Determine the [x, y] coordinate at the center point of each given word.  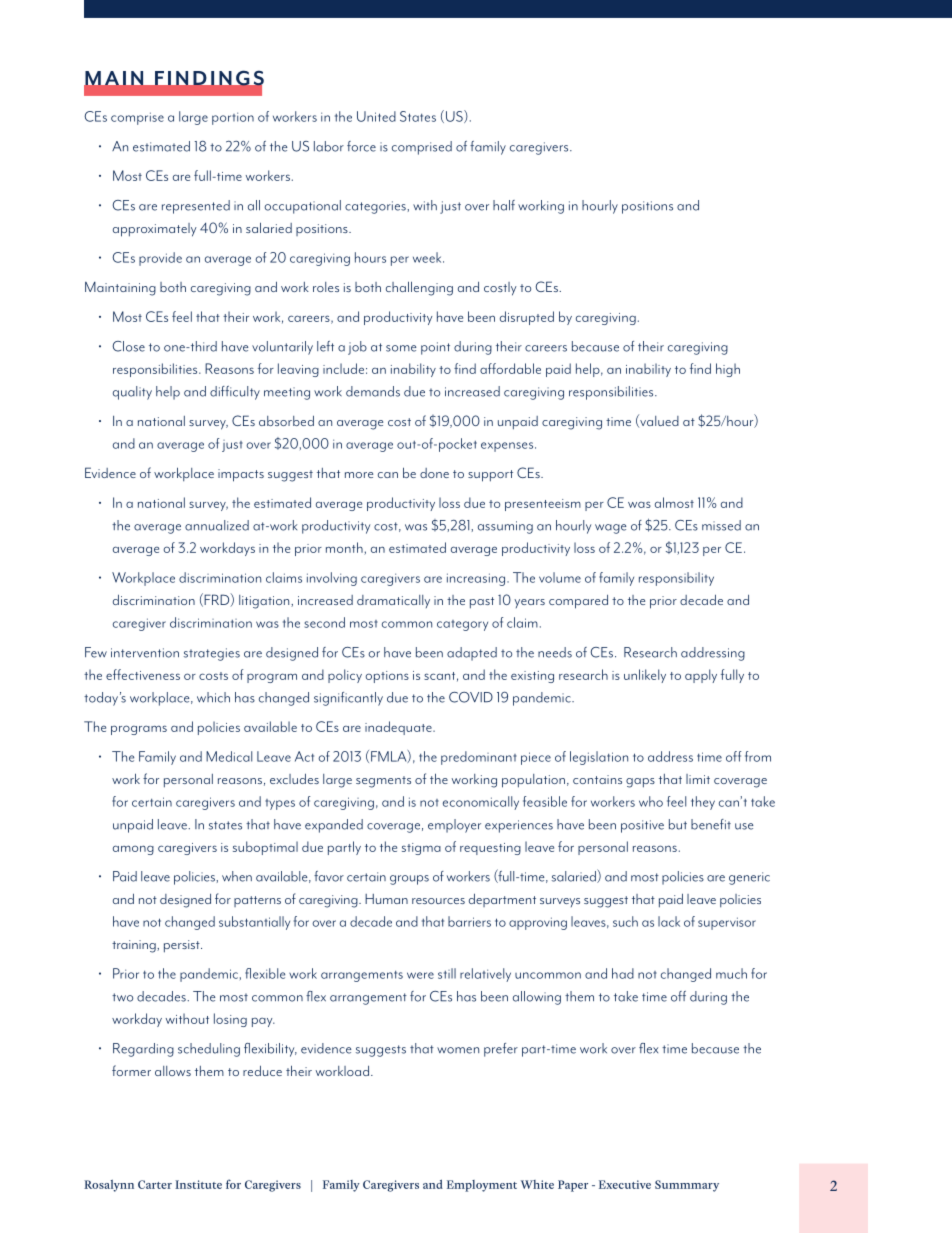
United [376, 116]
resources [438, 901]
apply [701, 676]
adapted [472, 654]
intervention [145, 653]
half [504, 205]
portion [233, 118]
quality [132, 393]
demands [373, 391]
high [728, 370]
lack [669, 921]
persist [183, 946]
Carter [155, 1184]
